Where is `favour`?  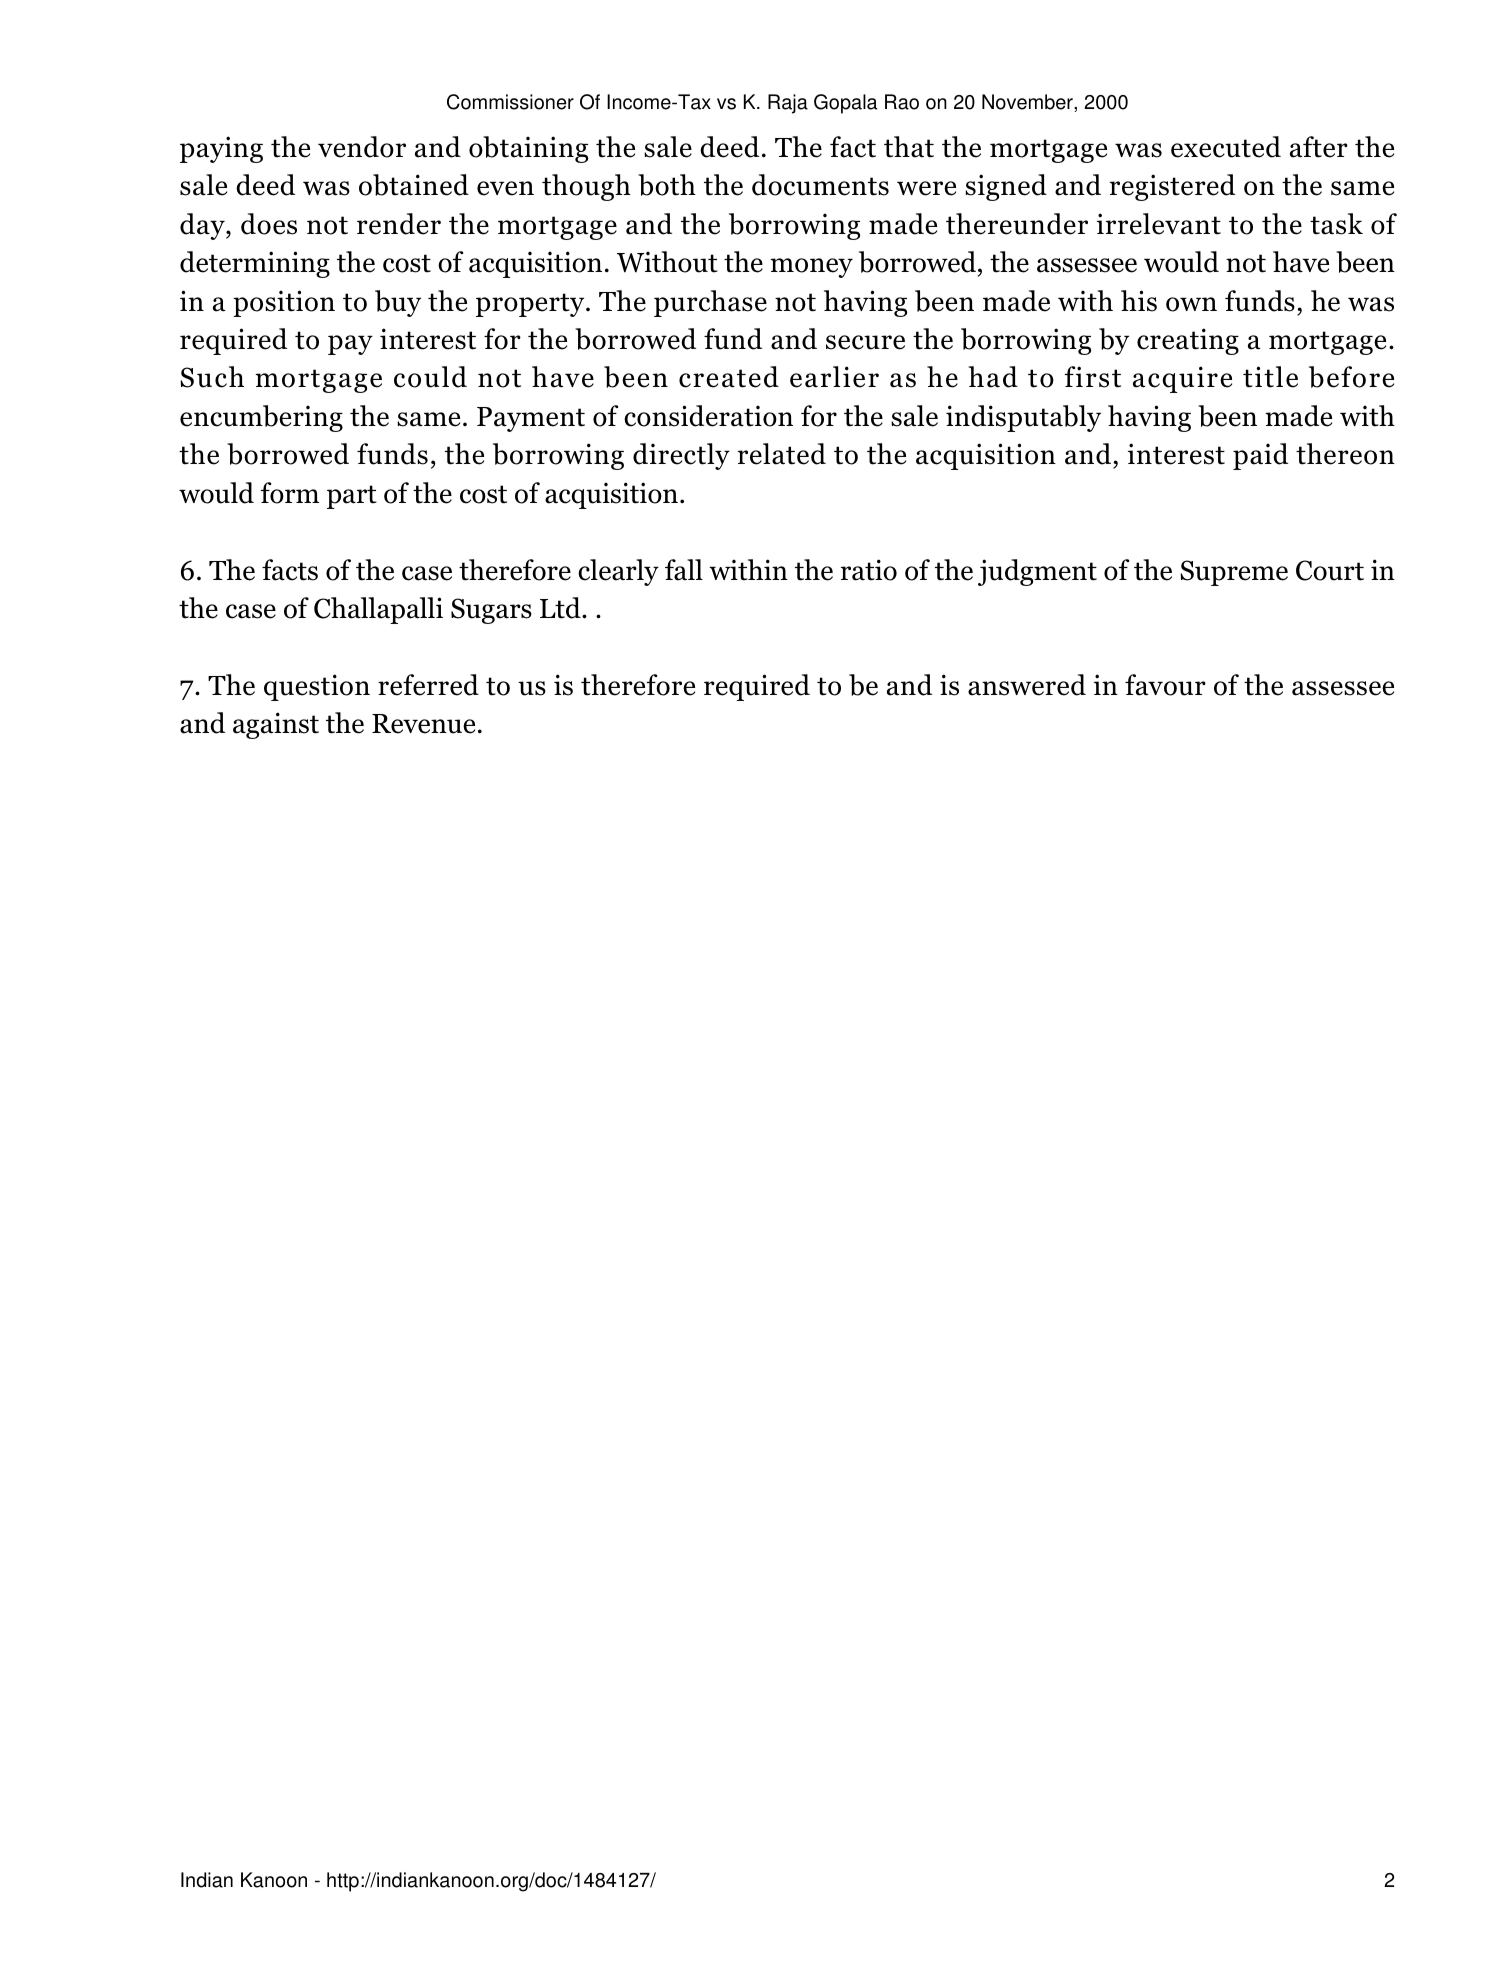 favour is located at coordinates (1165, 685).
